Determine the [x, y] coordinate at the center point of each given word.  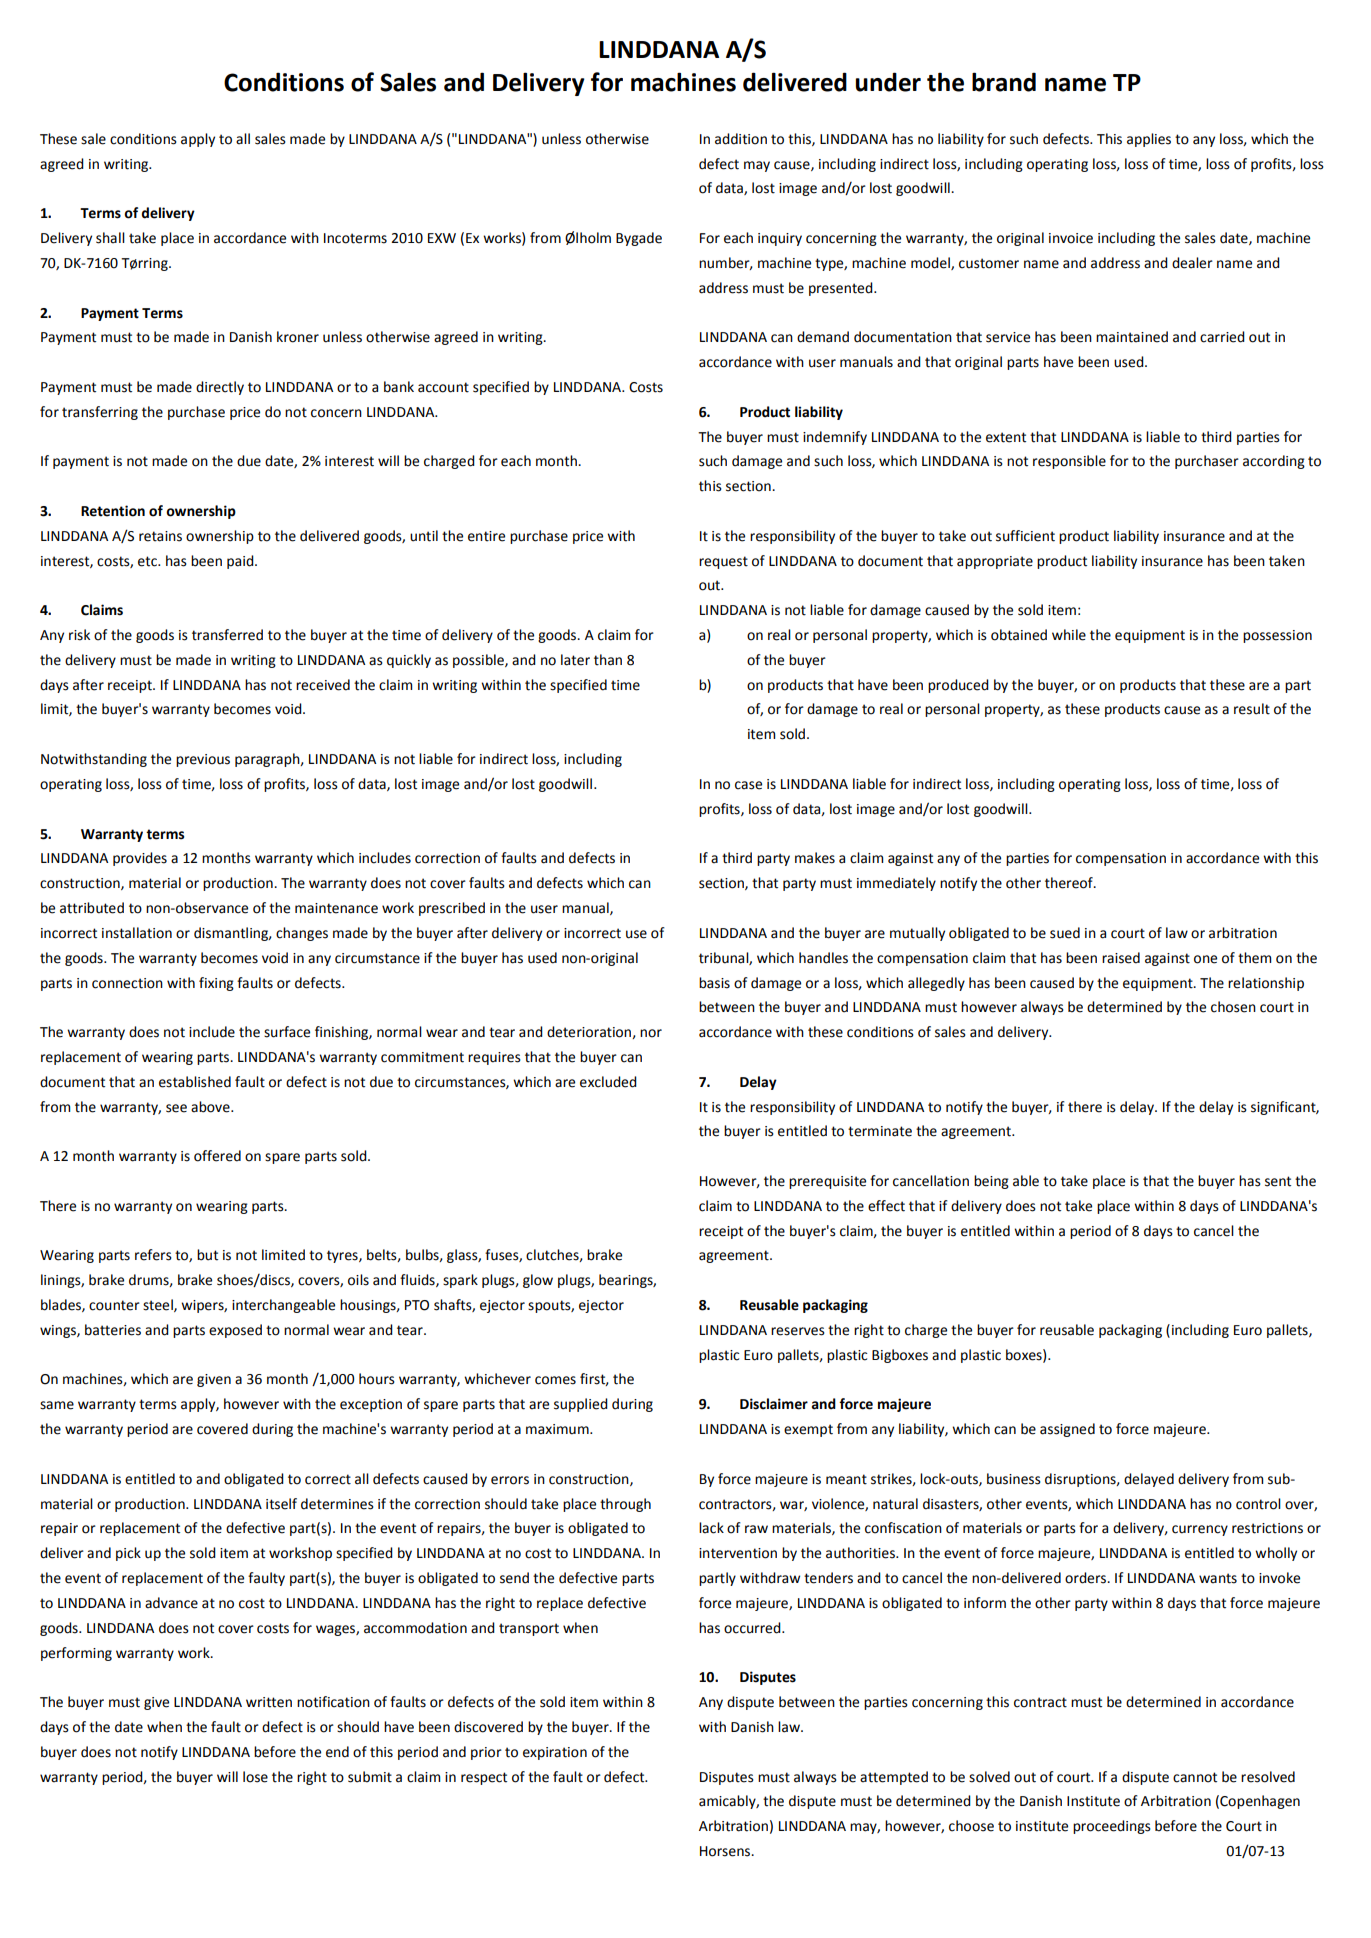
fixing [216, 984]
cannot [1195, 1777]
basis [714, 983]
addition [741, 139]
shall [110, 238]
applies [1149, 140]
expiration [555, 1753]
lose [255, 1777]
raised [1121, 958]
